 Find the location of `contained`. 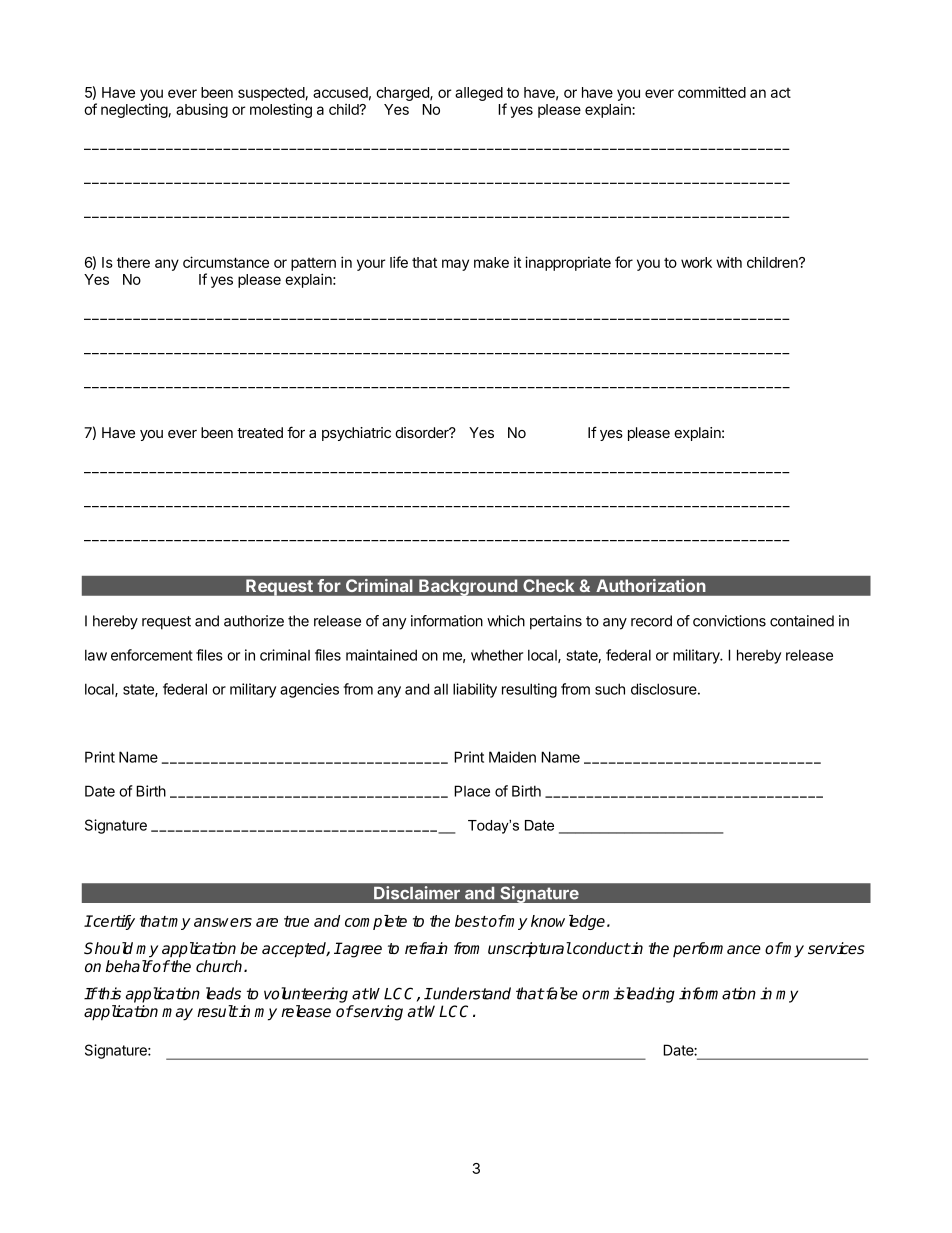

contained is located at coordinates (802, 621).
